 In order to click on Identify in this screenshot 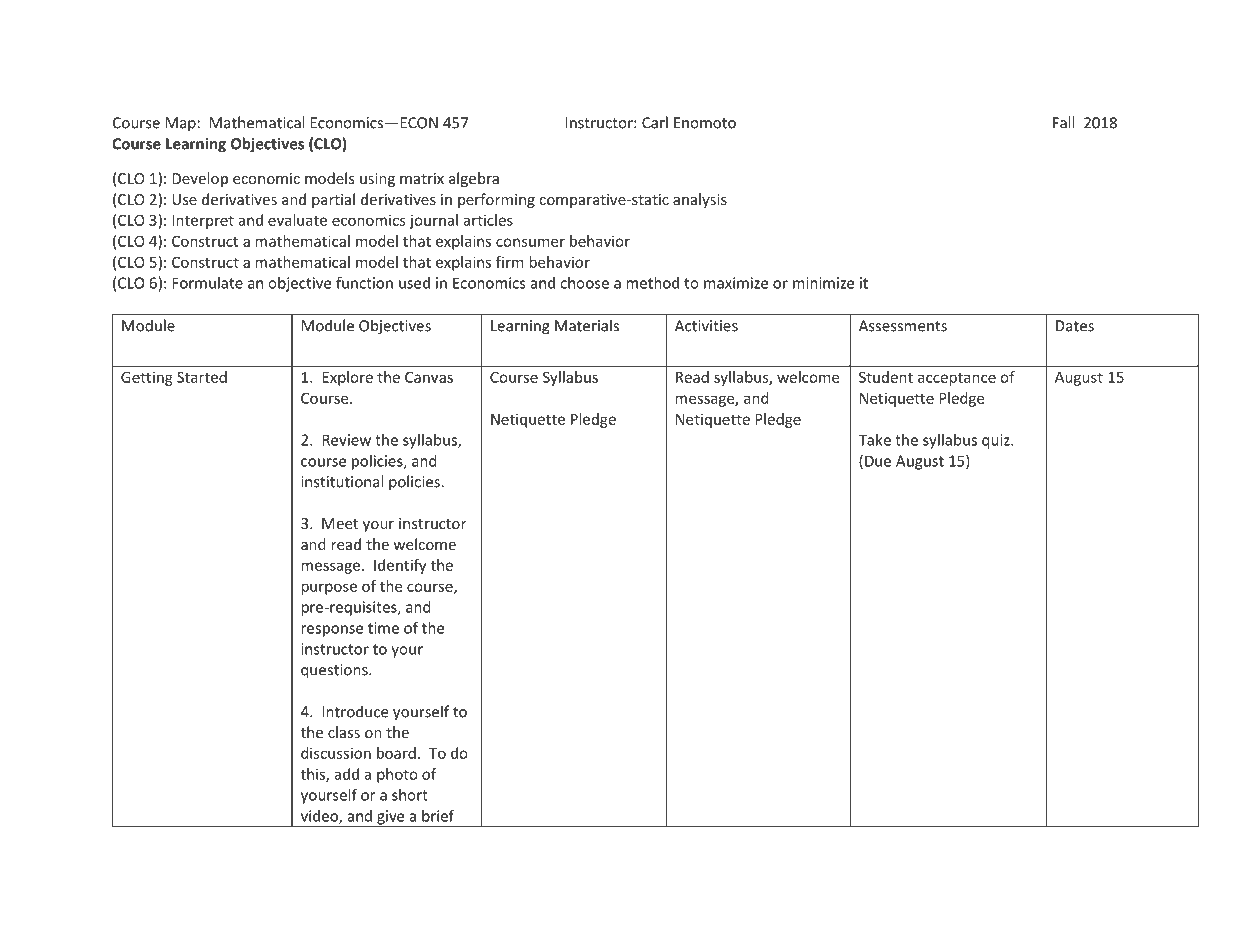, I will do `click(400, 566)`.
